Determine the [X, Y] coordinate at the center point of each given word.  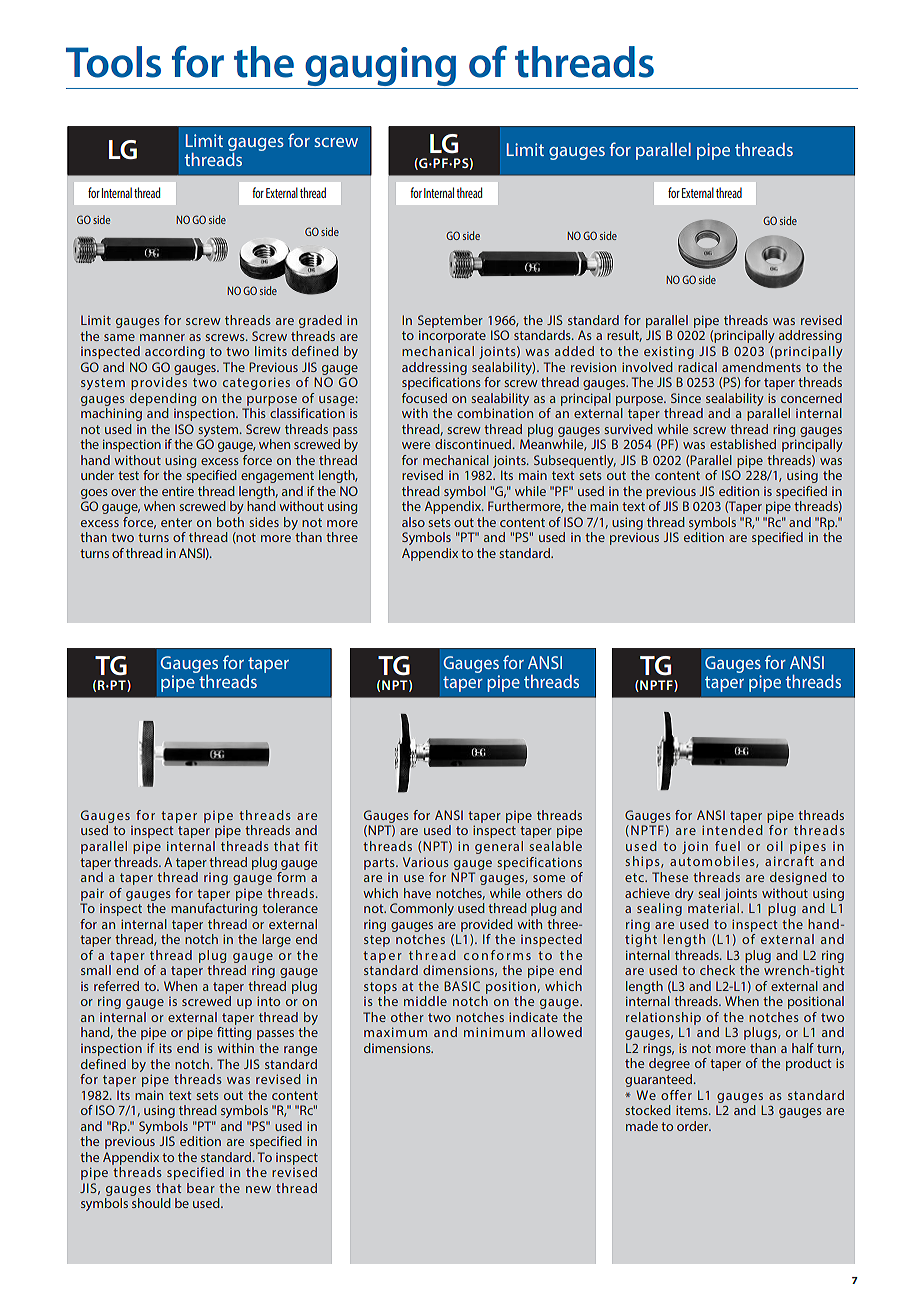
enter [176, 522]
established [743, 444]
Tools [113, 62]
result [624, 336]
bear [201, 1188]
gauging [380, 66]
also [413, 522]
